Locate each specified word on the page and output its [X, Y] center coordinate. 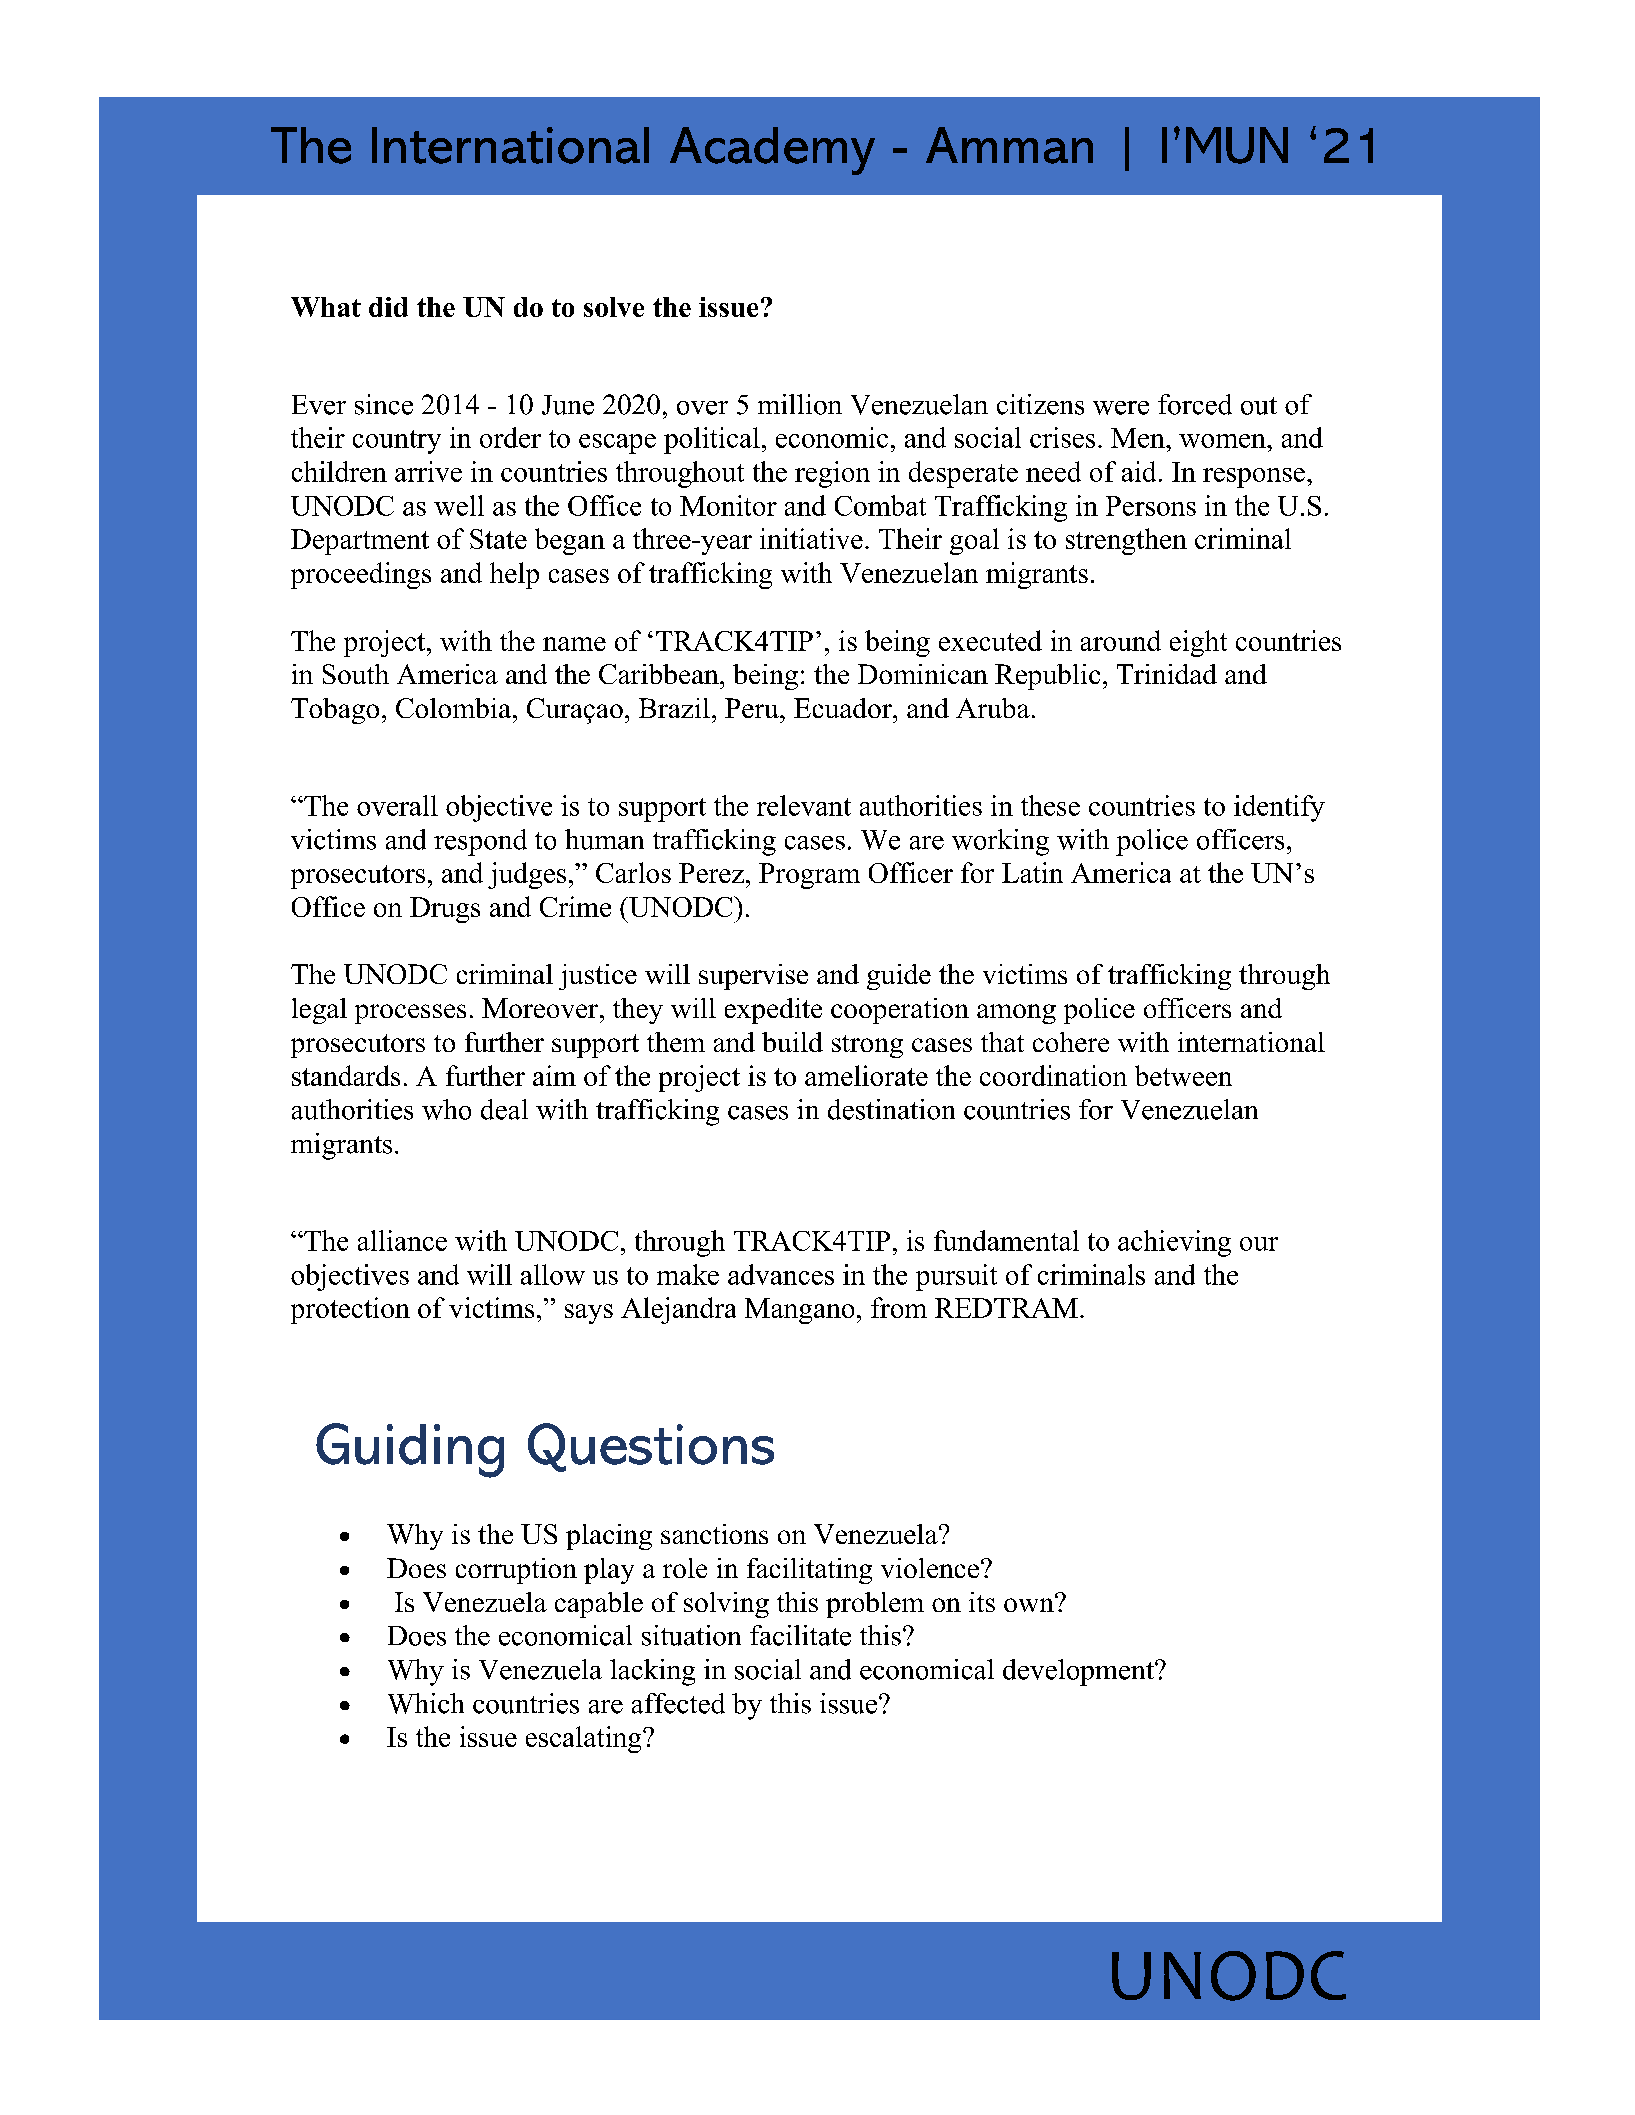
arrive [428, 471]
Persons [1151, 506]
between [1183, 1075]
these [1050, 805]
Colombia [453, 708]
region [832, 474]
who [446, 1109]
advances [781, 1274]
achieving [1174, 1243]
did [388, 307]
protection [350, 1310]
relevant [804, 805]
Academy [772, 151]
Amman [1009, 145]
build [792, 1042]
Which [426, 1703]
